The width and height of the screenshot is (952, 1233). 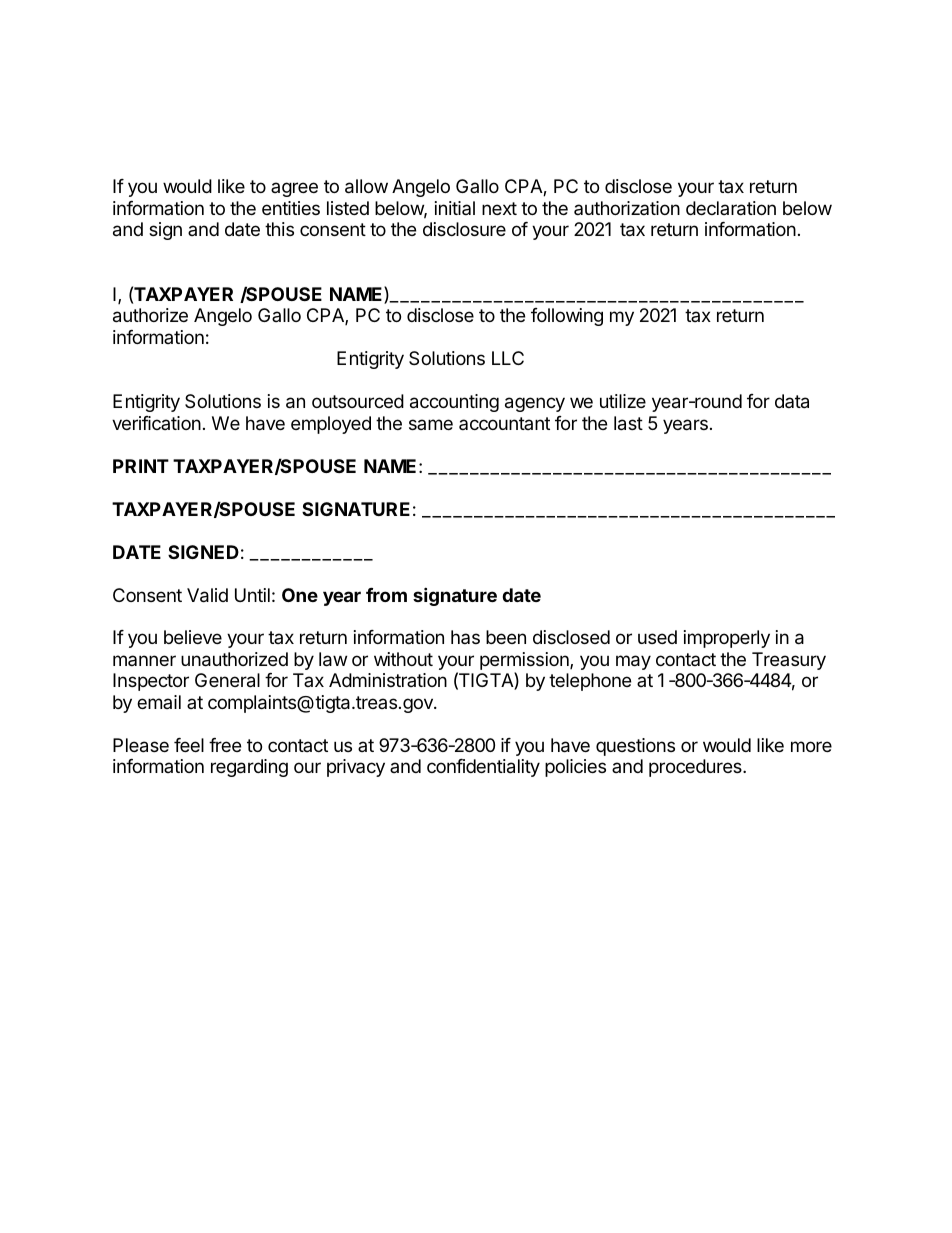 I want to click on Valid, so click(x=207, y=595).
